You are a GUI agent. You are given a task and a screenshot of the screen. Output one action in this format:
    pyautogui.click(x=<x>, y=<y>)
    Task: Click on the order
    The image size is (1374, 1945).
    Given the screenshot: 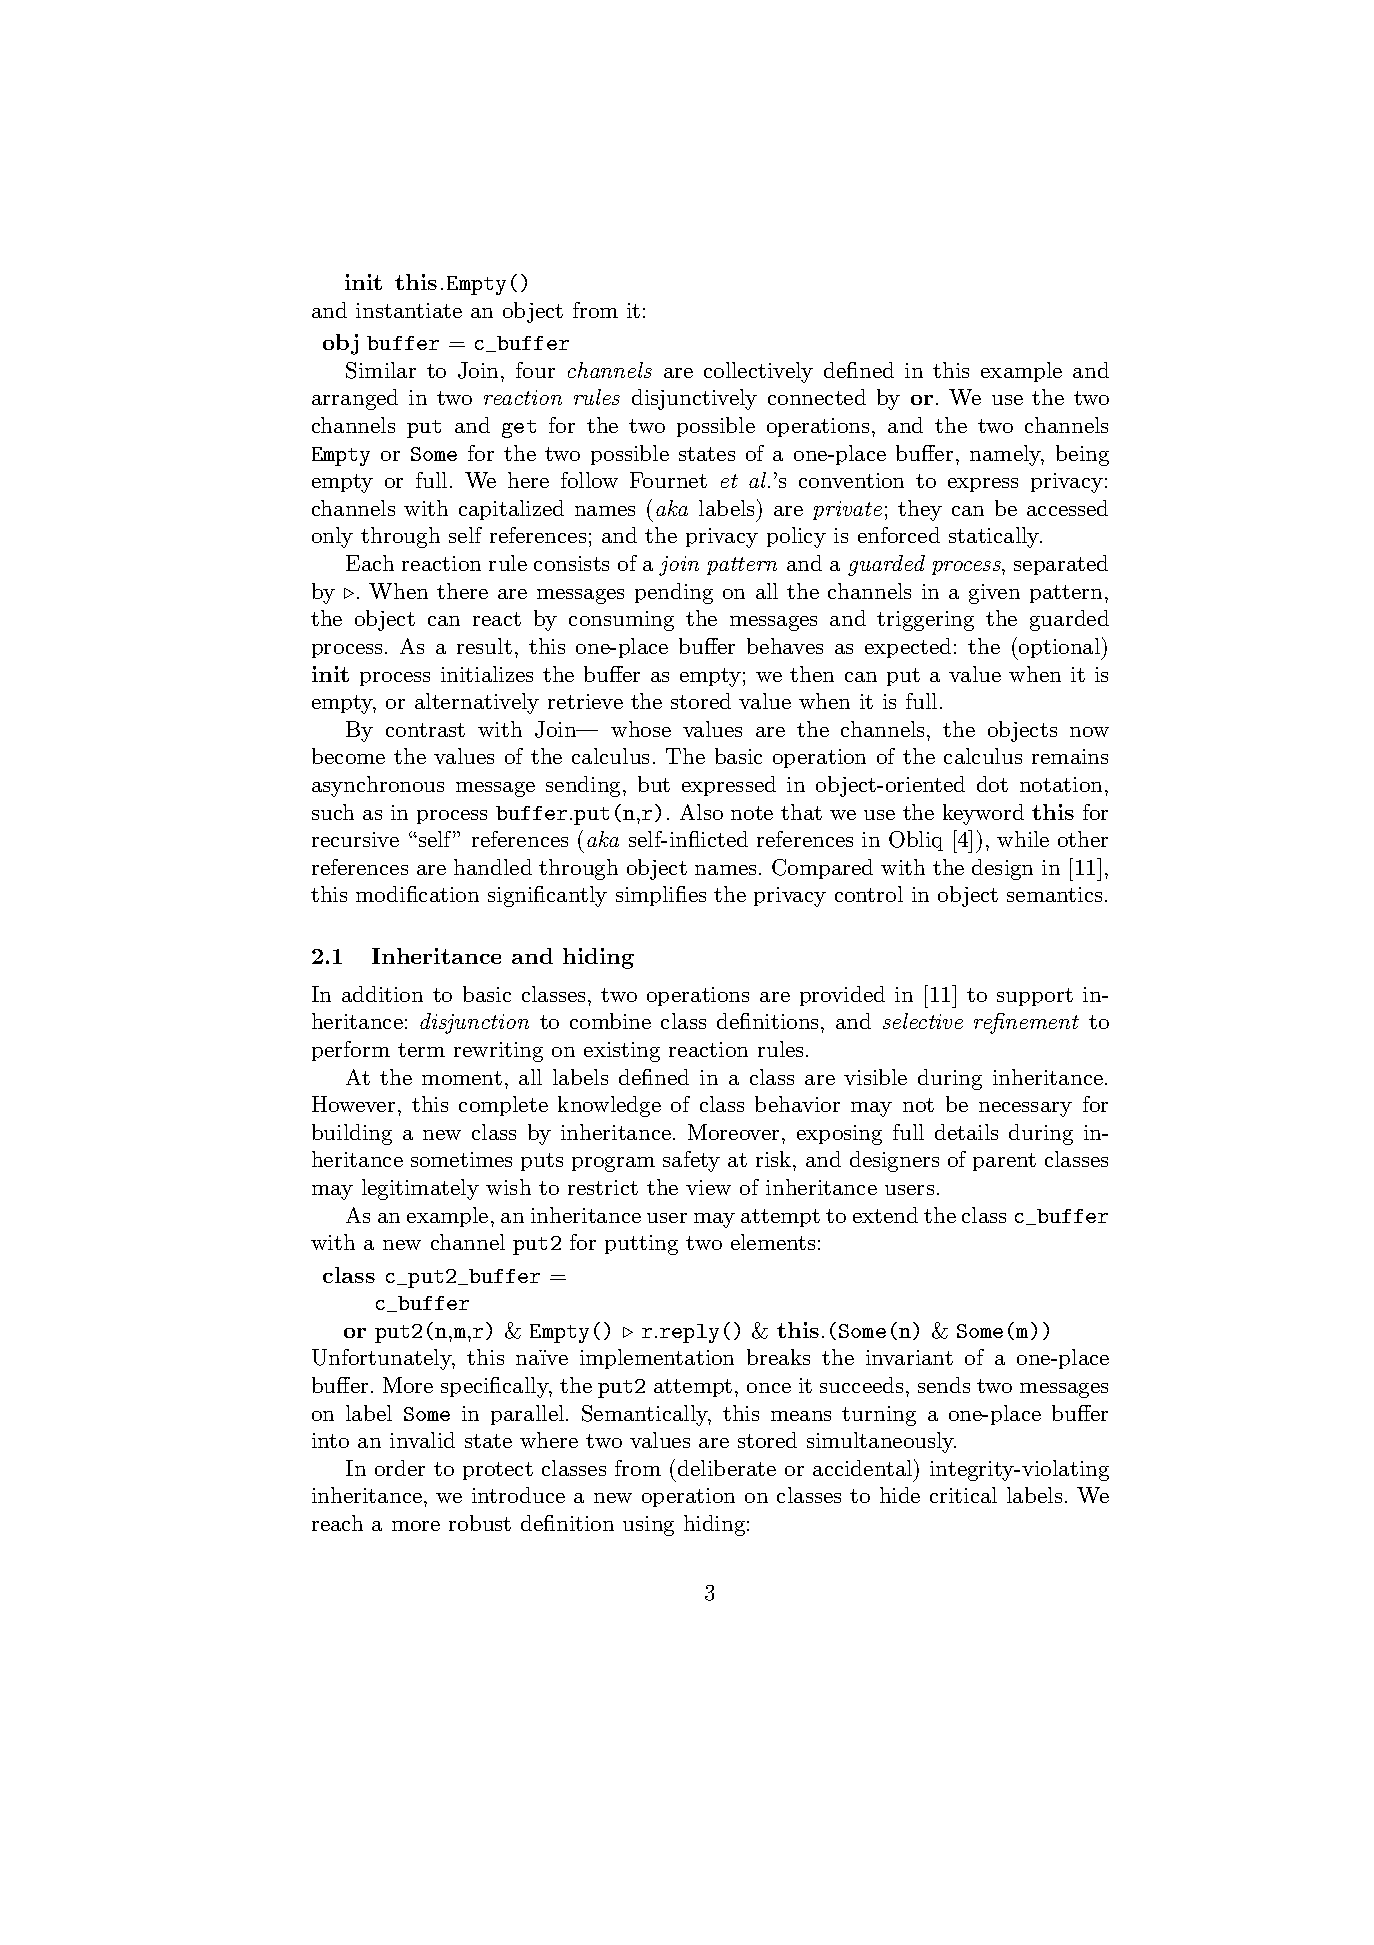 What is the action you would take?
    pyautogui.click(x=400, y=1468)
